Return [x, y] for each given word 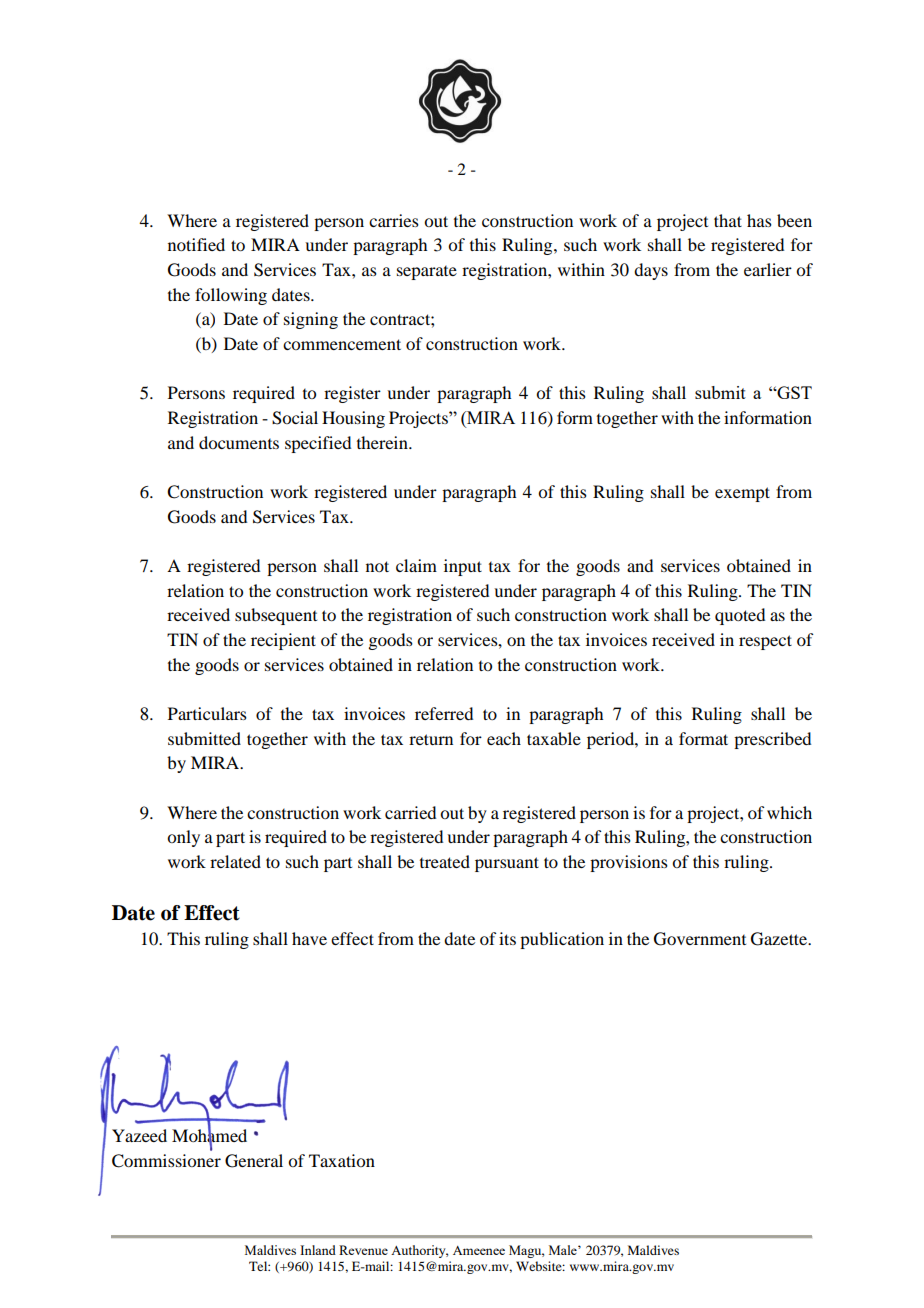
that [728, 220]
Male [564, 1250]
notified [196, 244]
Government [700, 939]
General [254, 1161]
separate [427, 273]
